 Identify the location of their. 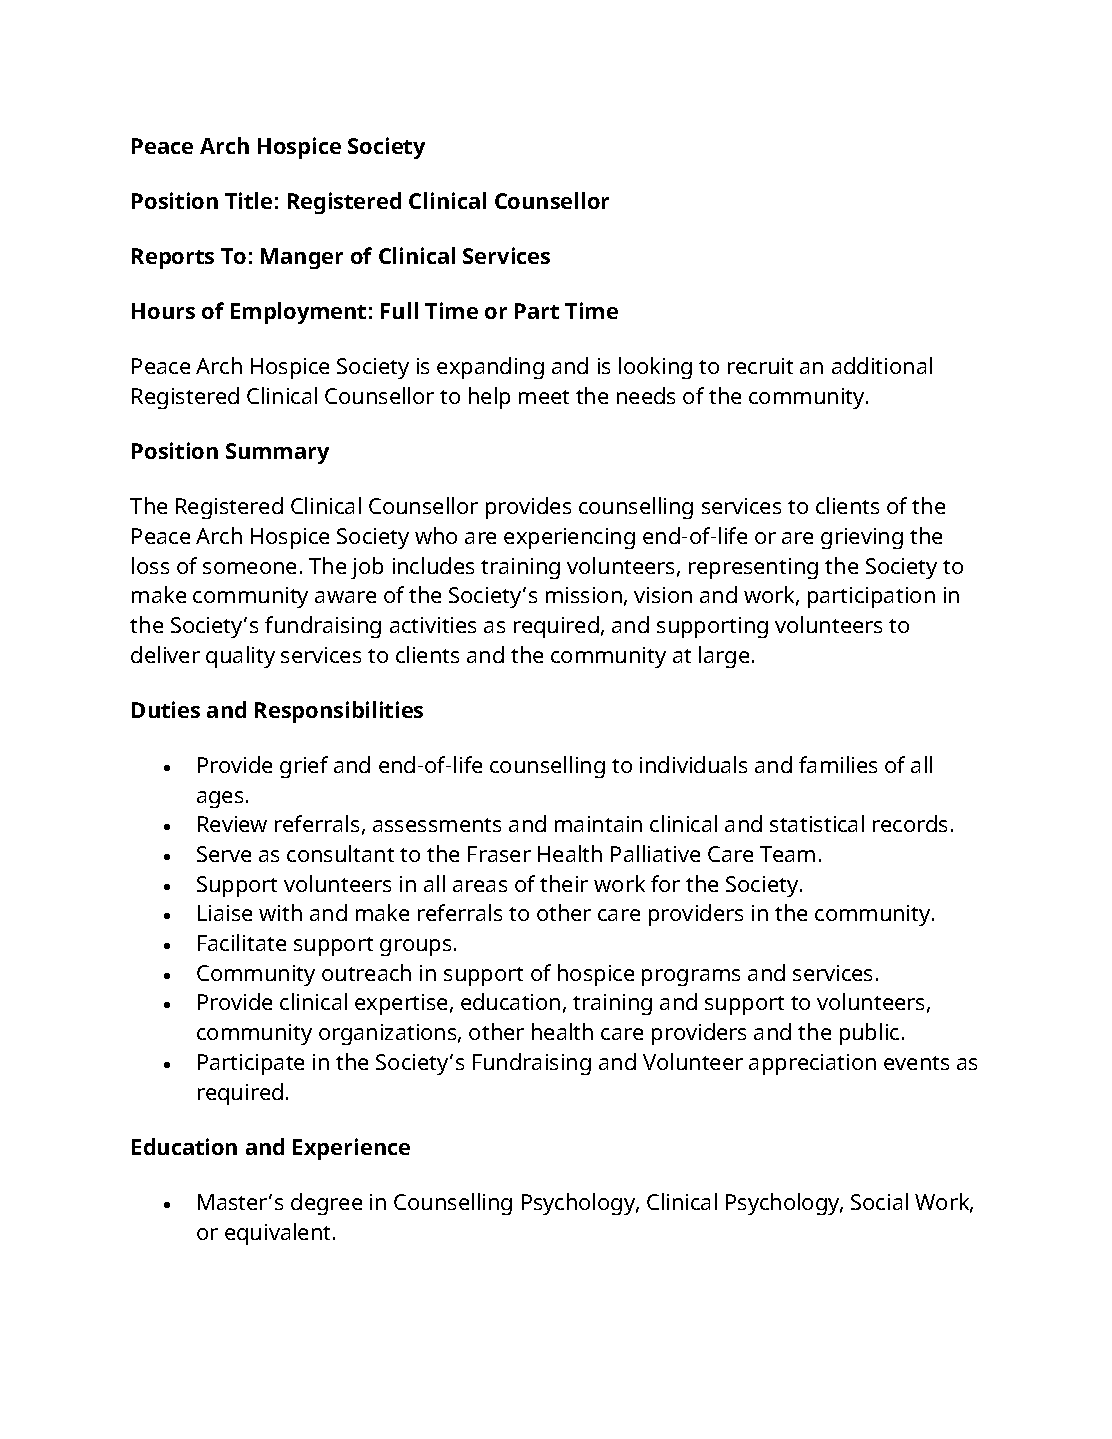
(564, 883).
